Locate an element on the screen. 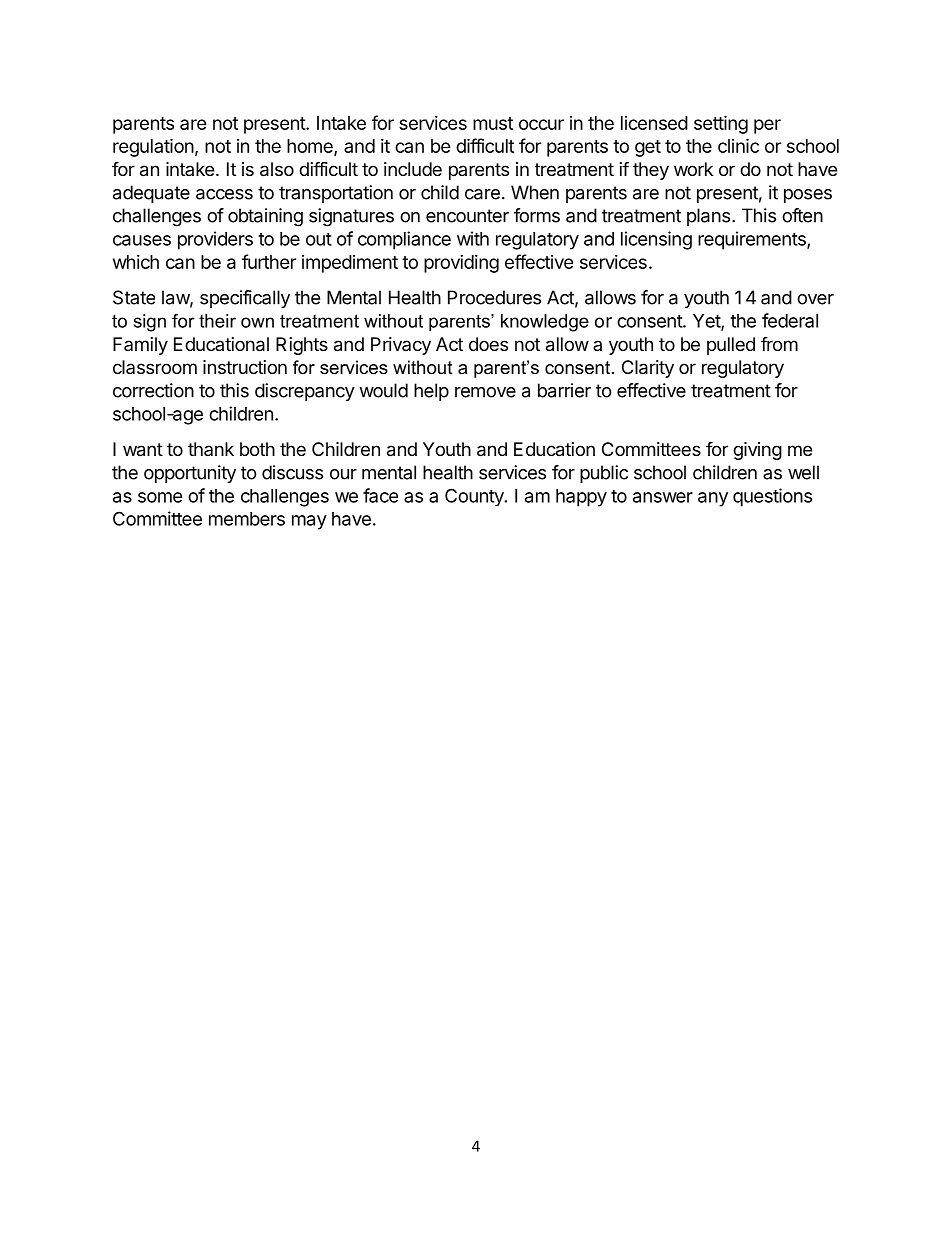 This screenshot has height=1233, width=952. must is located at coordinates (493, 123).
